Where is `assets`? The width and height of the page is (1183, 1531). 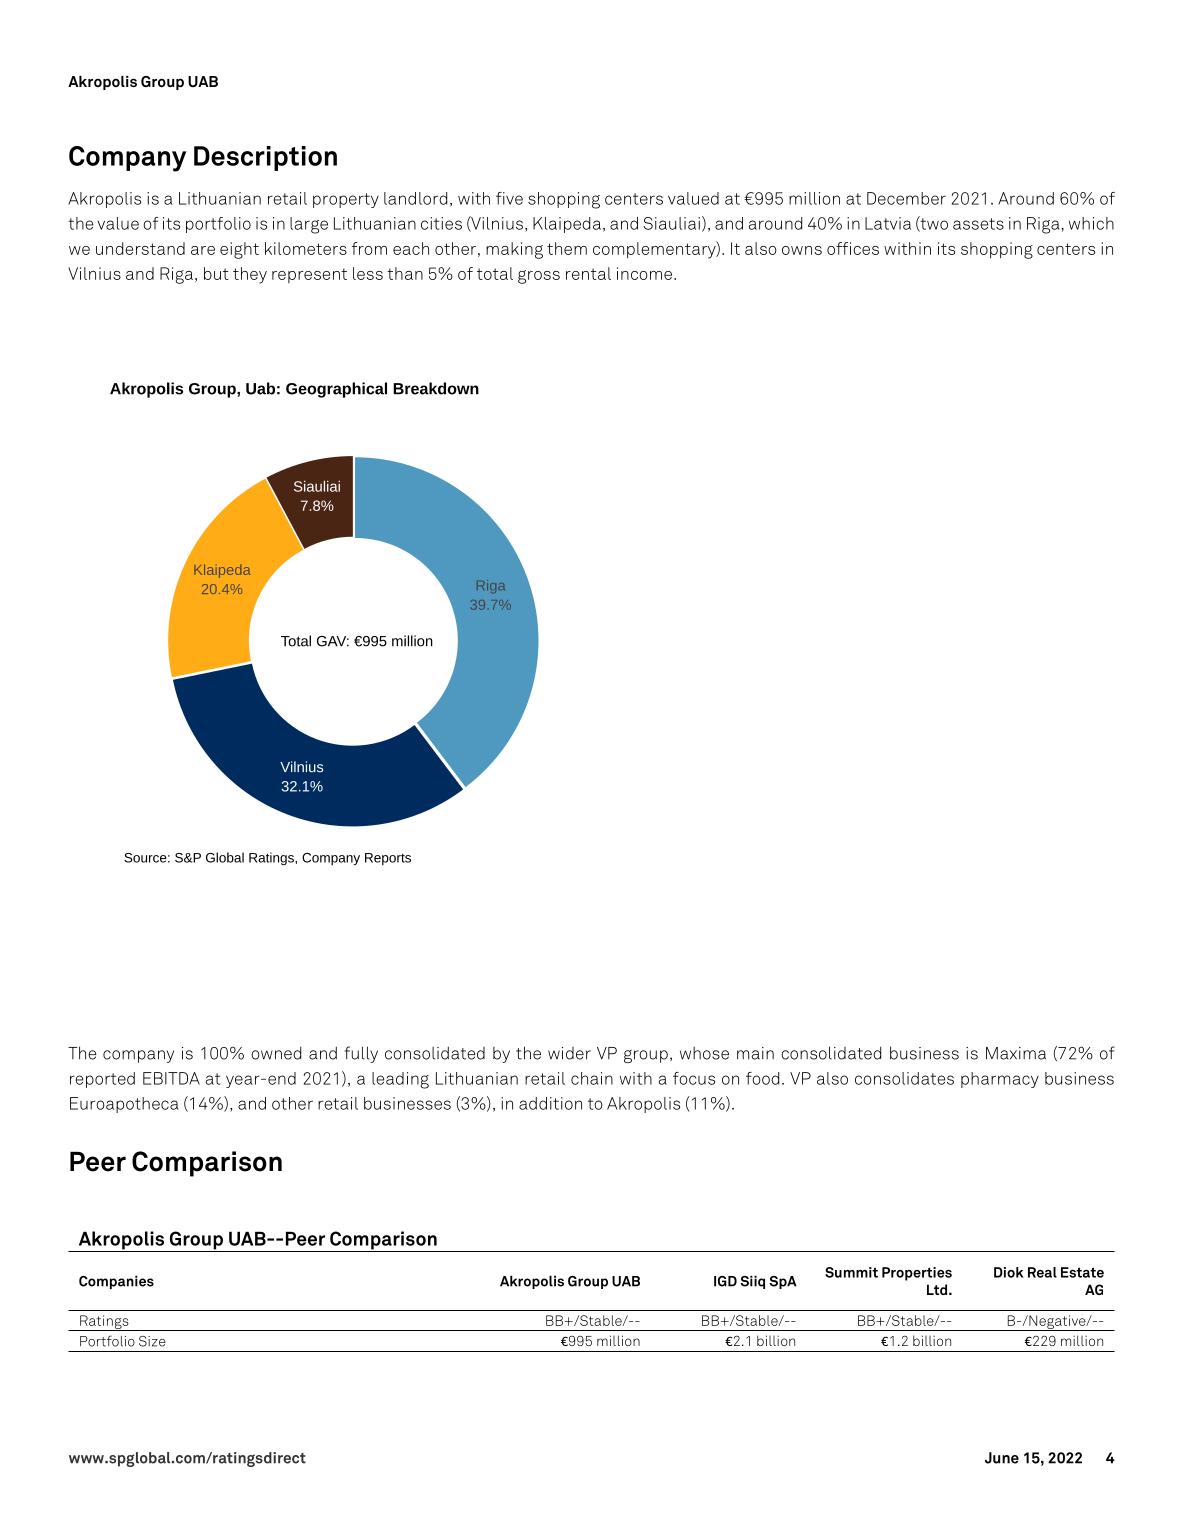 assets is located at coordinates (978, 224).
